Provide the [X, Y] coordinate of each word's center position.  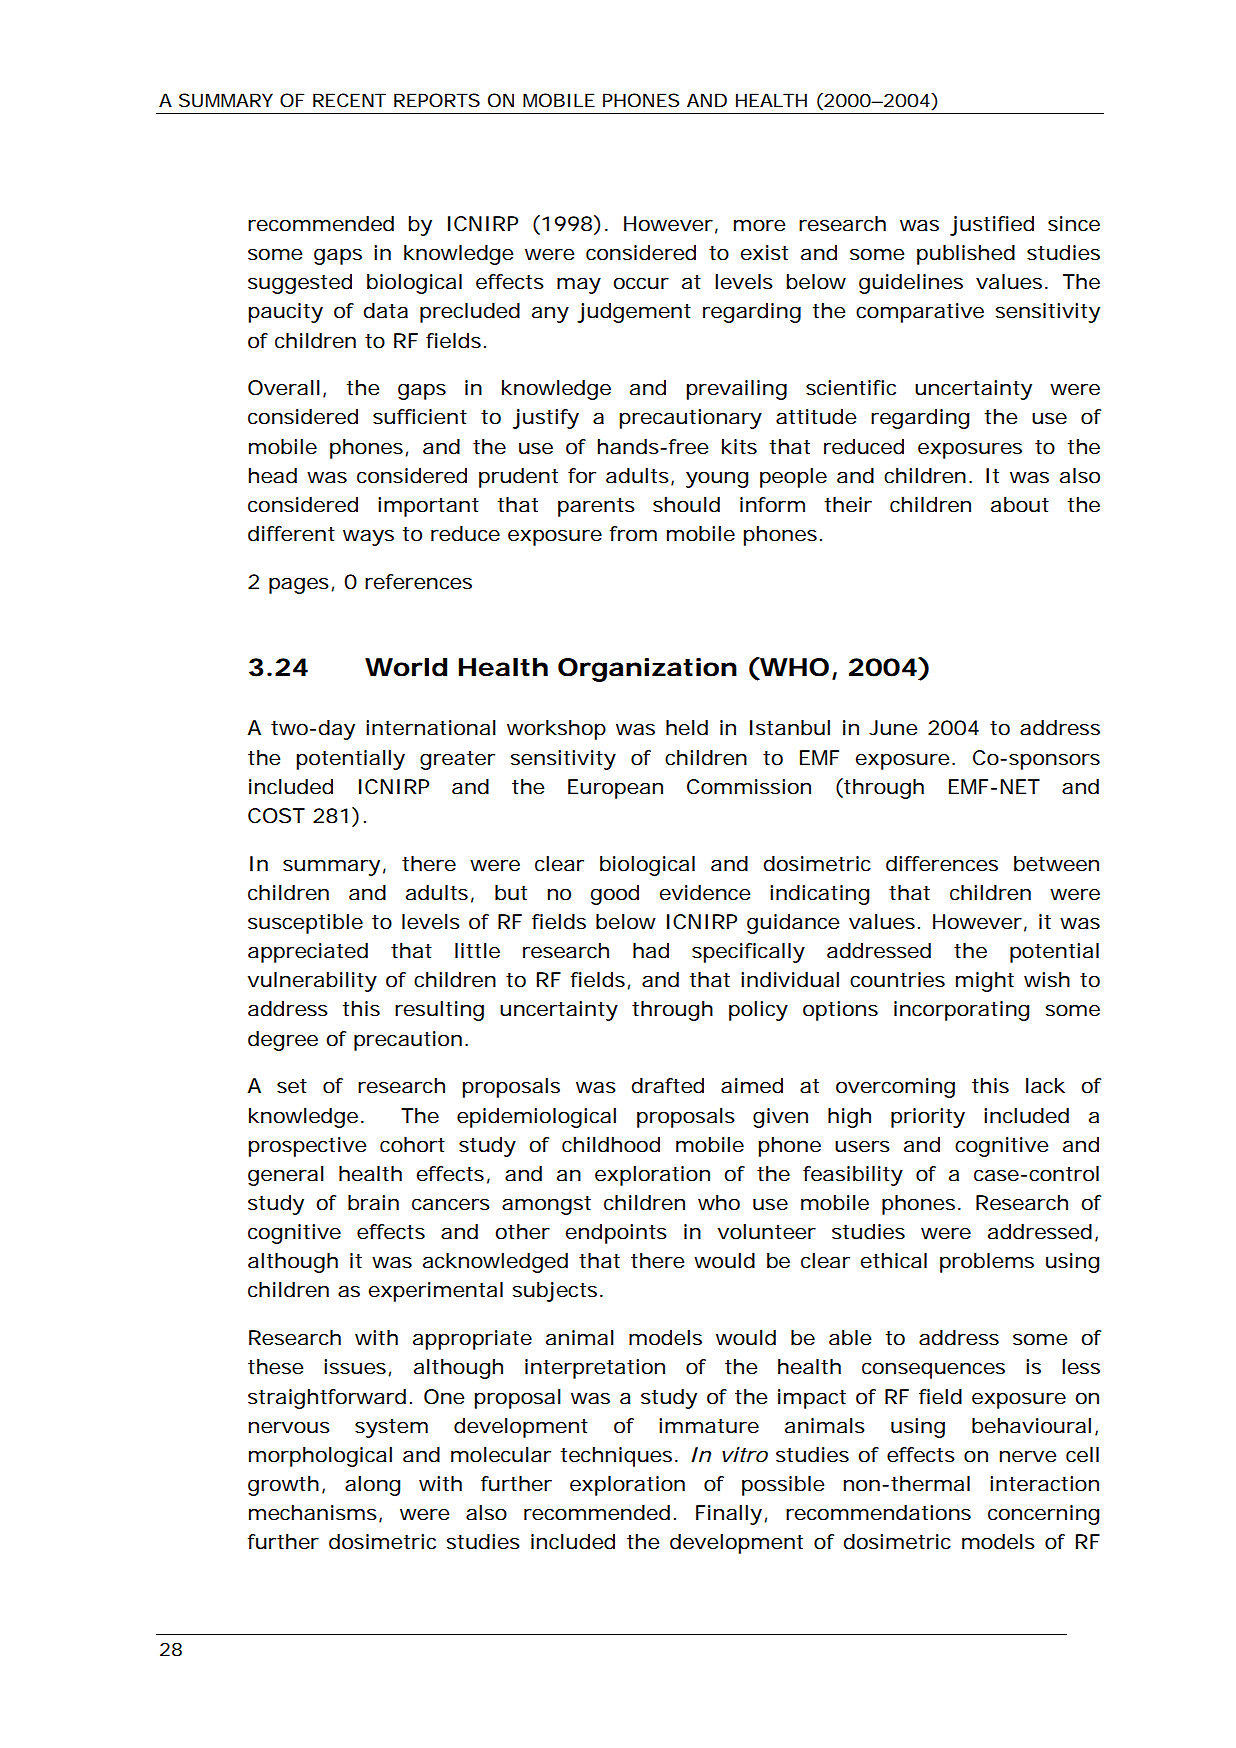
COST [276, 816]
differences [942, 864]
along [372, 1486]
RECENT [349, 100]
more [759, 226]
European [615, 789]
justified [992, 226]
